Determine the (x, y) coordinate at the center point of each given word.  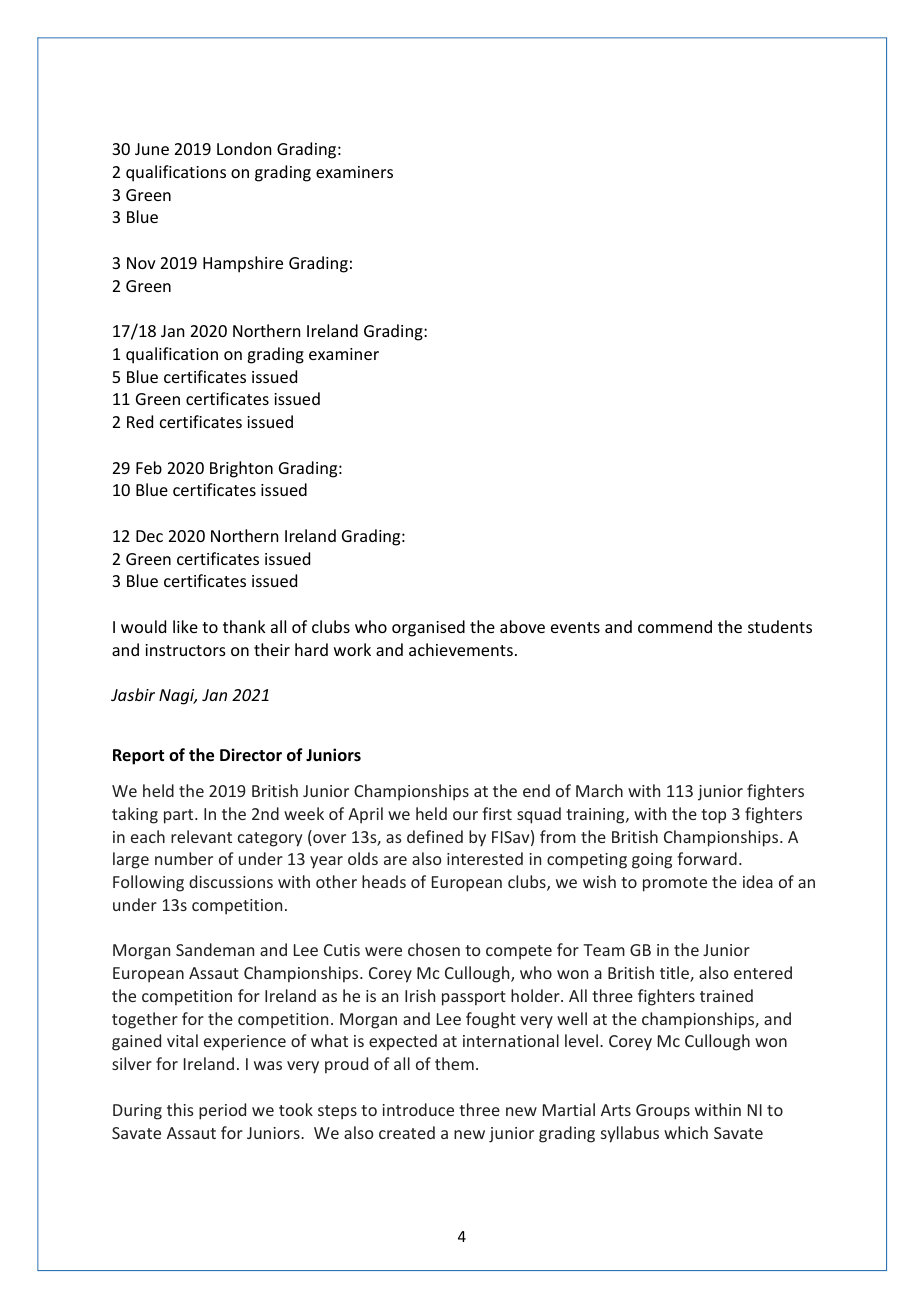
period (222, 1111)
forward (707, 858)
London (244, 148)
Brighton (241, 469)
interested (485, 858)
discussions (231, 881)
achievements (461, 649)
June (152, 149)
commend (675, 626)
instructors (185, 650)
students (780, 626)
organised (428, 628)
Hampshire (243, 264)
